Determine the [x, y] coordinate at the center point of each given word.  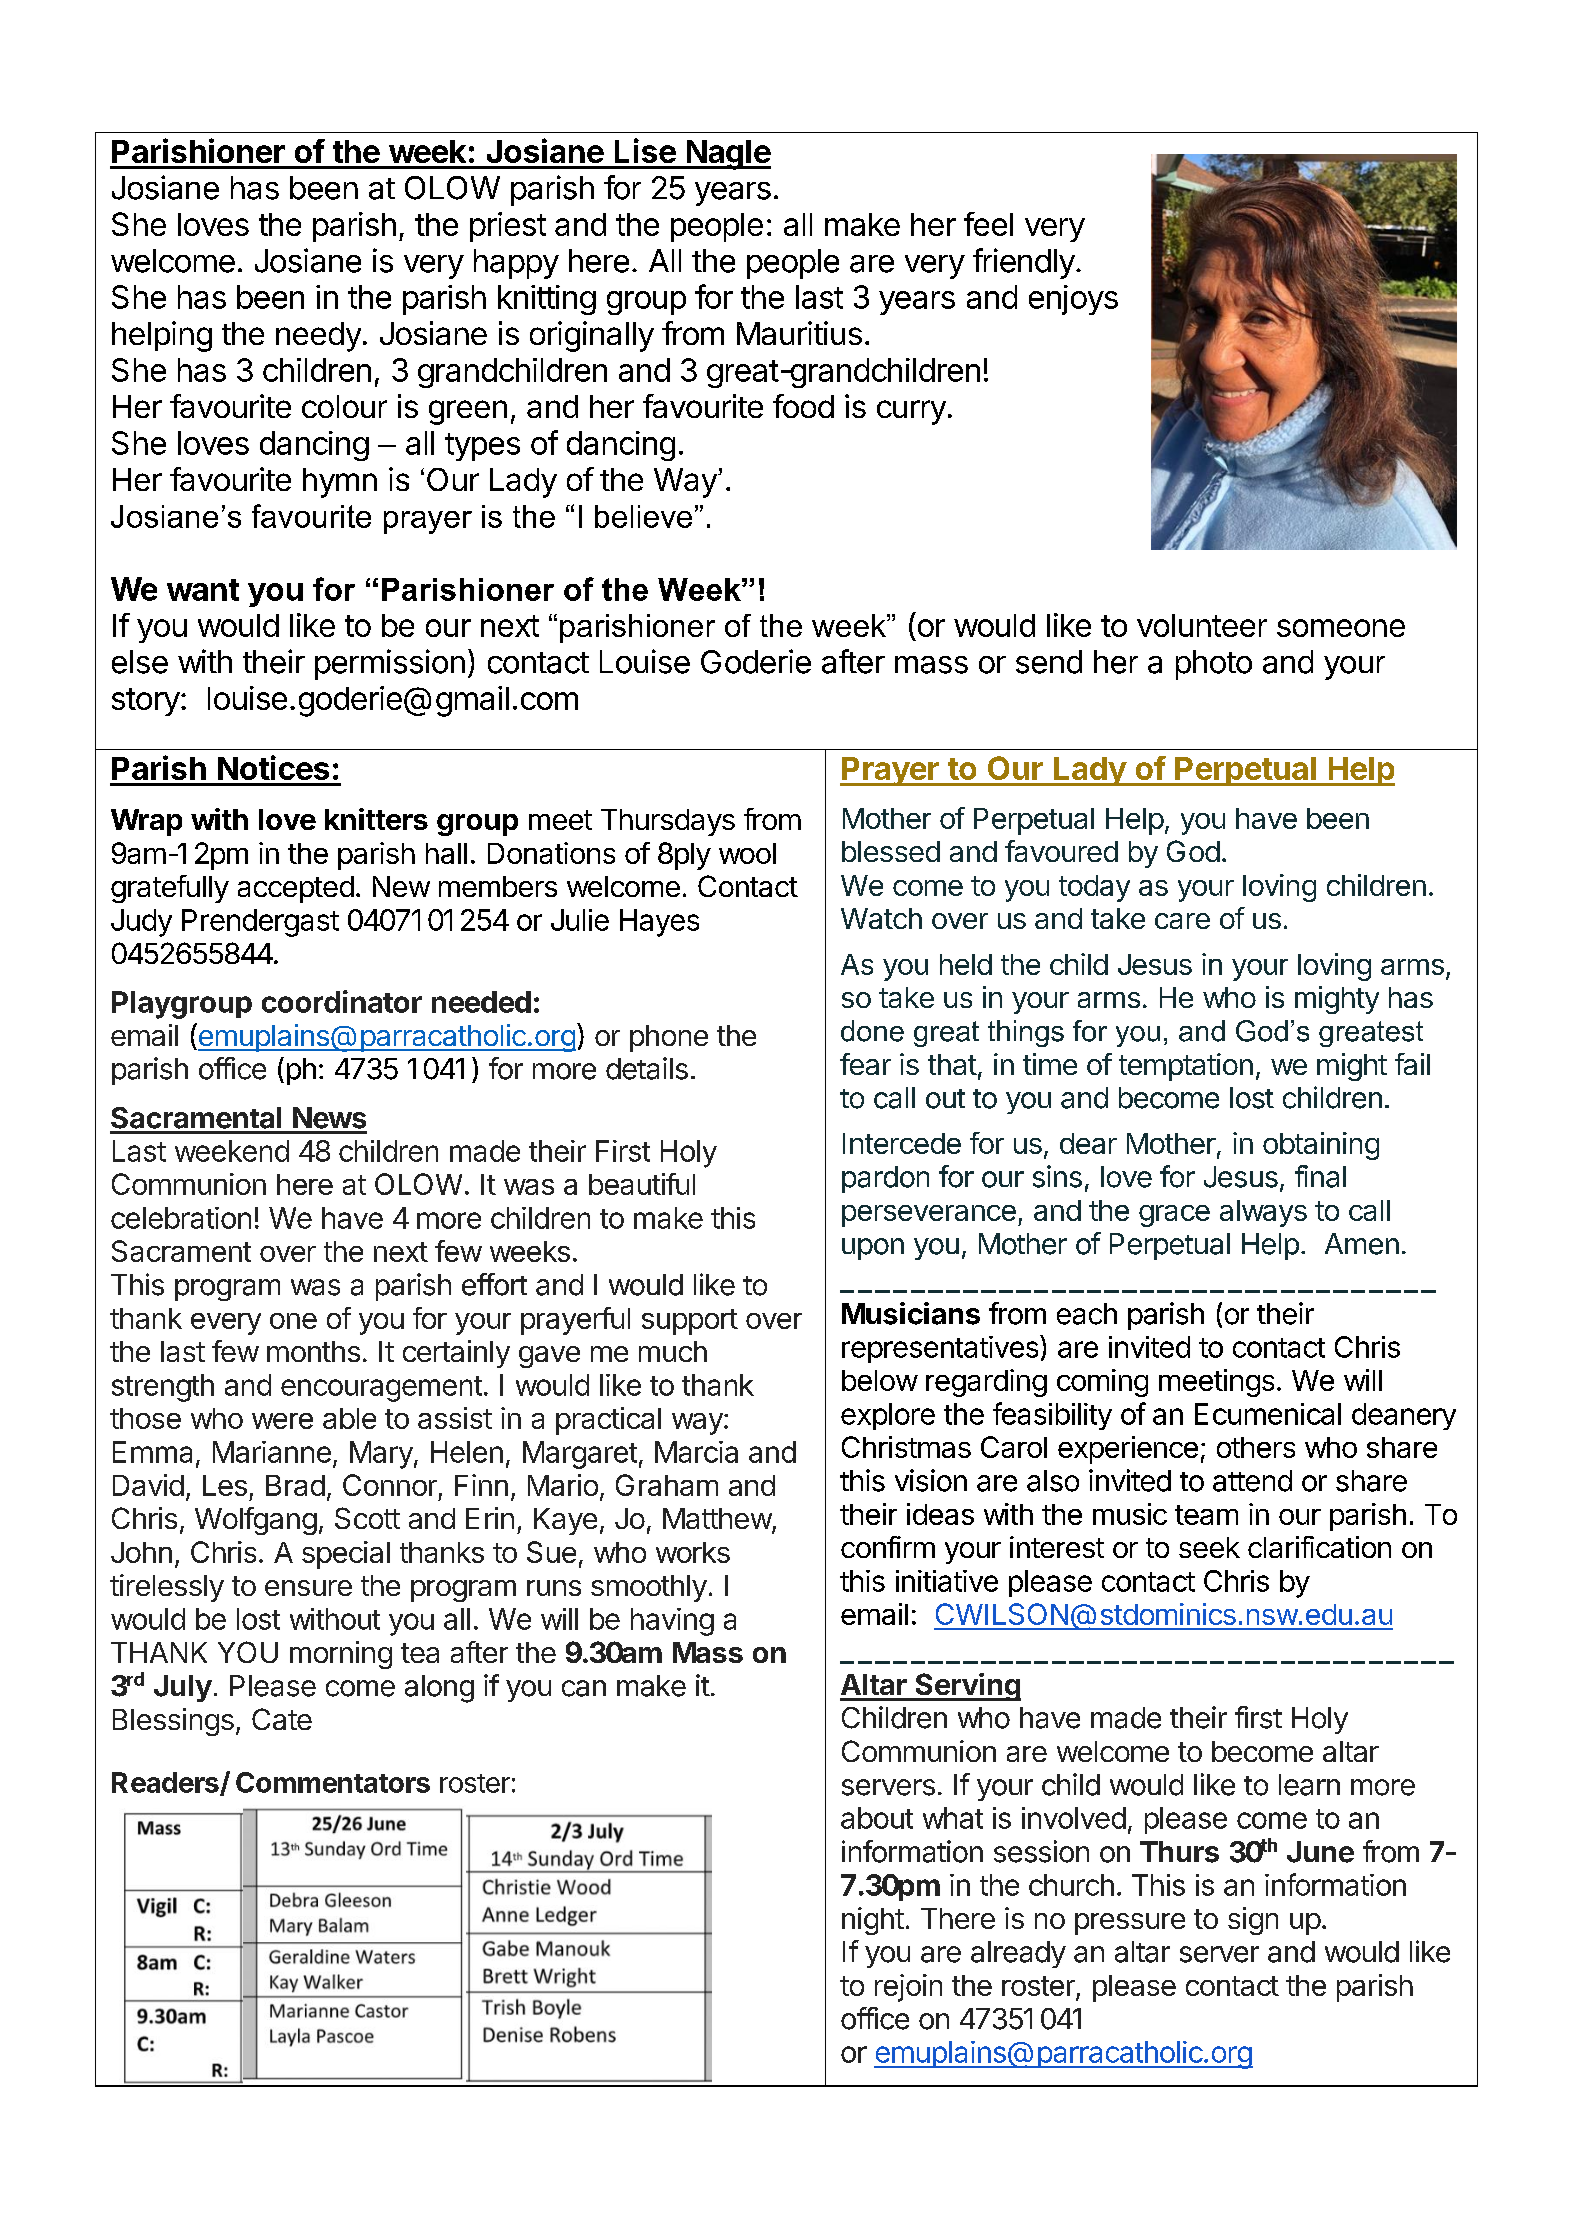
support [690, 1322]
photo [1214, 665]
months [313, 1351]
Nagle [727, 155]
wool [747, 853]
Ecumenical [1268, 1414]
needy [318, 337]
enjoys [1073, 300]
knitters [376, 819]
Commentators [333, 1782]
